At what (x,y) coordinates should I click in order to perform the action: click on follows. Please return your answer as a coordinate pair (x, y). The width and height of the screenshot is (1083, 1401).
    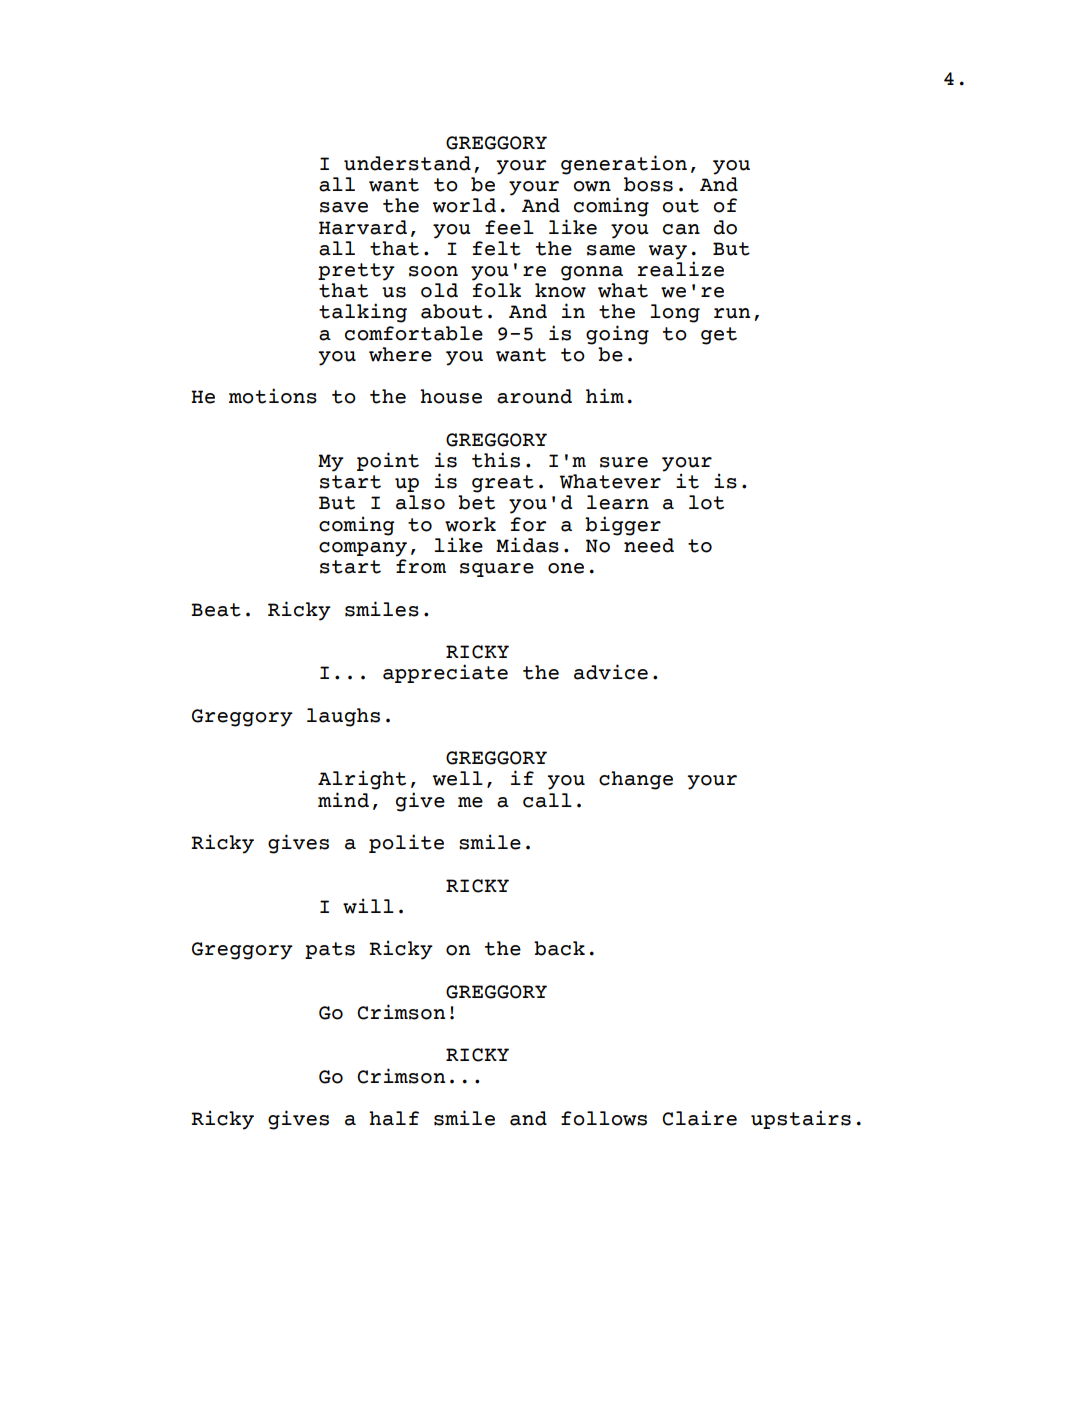
    Looking at the image, I should click on (604, 1118).
